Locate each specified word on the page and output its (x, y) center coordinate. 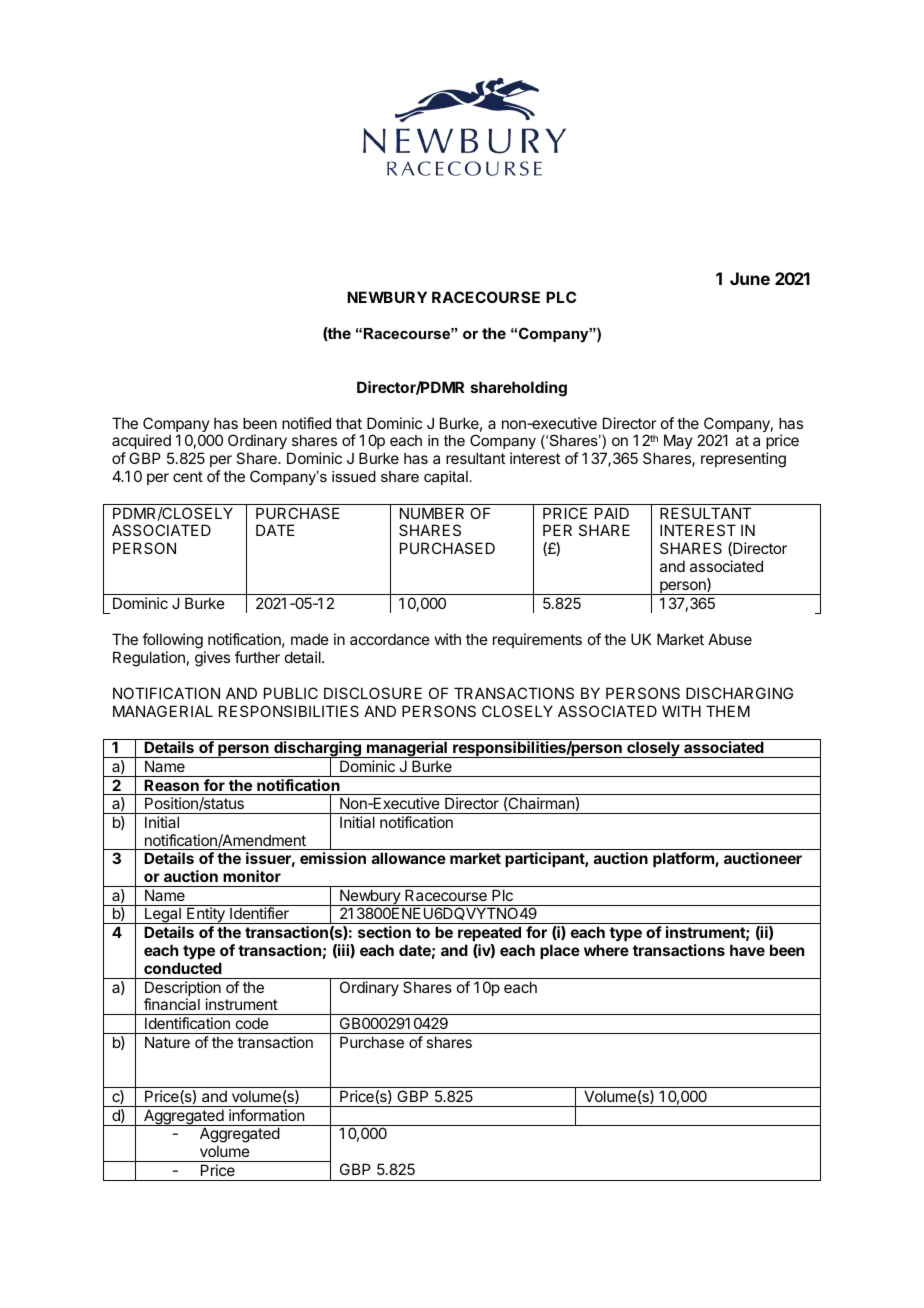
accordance (390, 639)
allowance (409, 858)
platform (684, 859)
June (750, 278)
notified (306, 423)
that (349, 423)
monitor (252, 876)
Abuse (730, 639)
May (678, 441)
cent (188, 476)
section (384, 932)
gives (212, 659)
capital (446, 478)
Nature (167, 1042)
